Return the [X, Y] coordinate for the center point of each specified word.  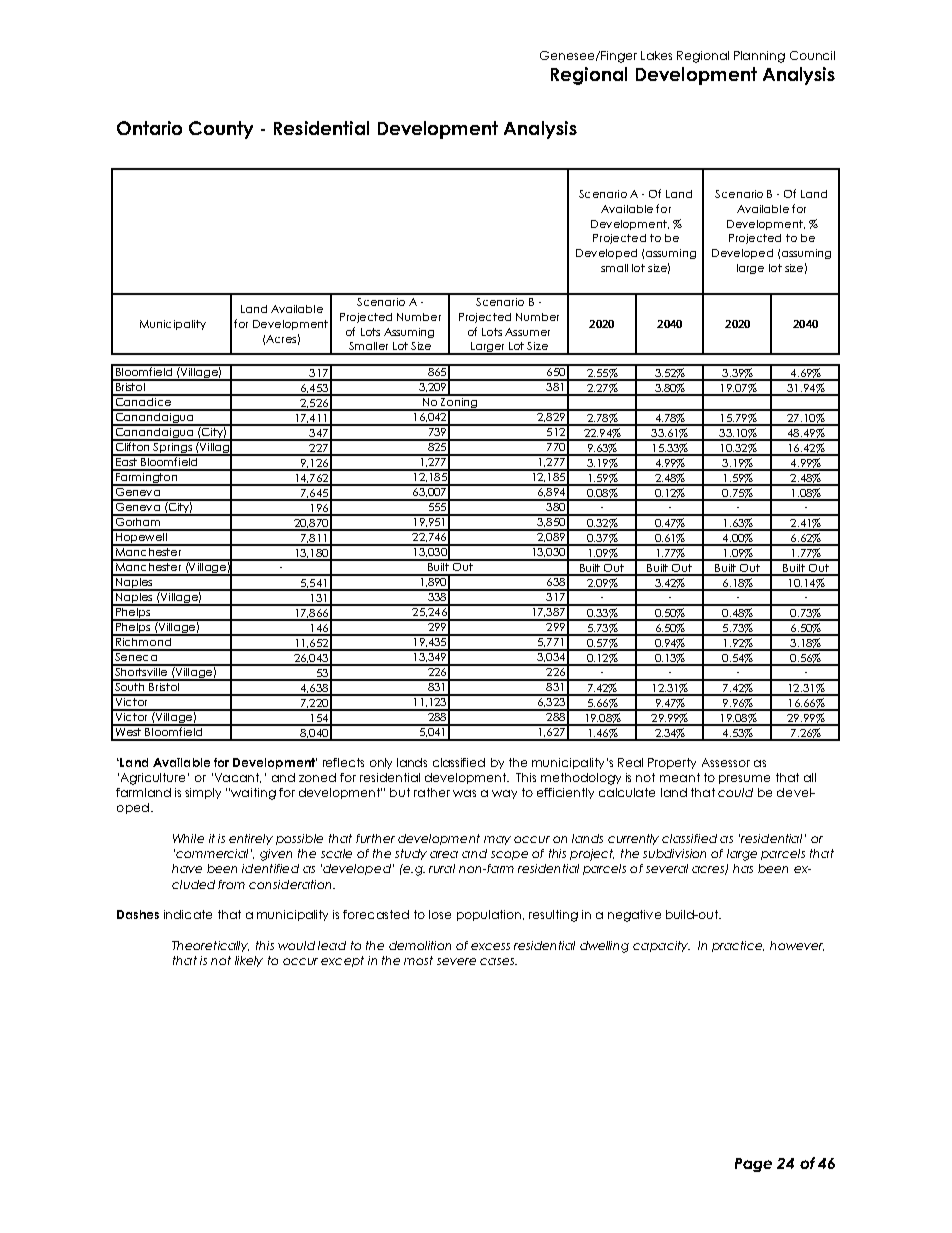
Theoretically [210, 946]
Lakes [656, 55]
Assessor [726, 762]
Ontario [149, 128]
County [221, 130]
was [464, 793]
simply [203, 793]
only [381, 763]
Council [812, 55]
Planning [759, 57]
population [490, 915]
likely [249, 961]
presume [744, 779]
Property [672, 763]
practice [738, 946]
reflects [343, 762]
